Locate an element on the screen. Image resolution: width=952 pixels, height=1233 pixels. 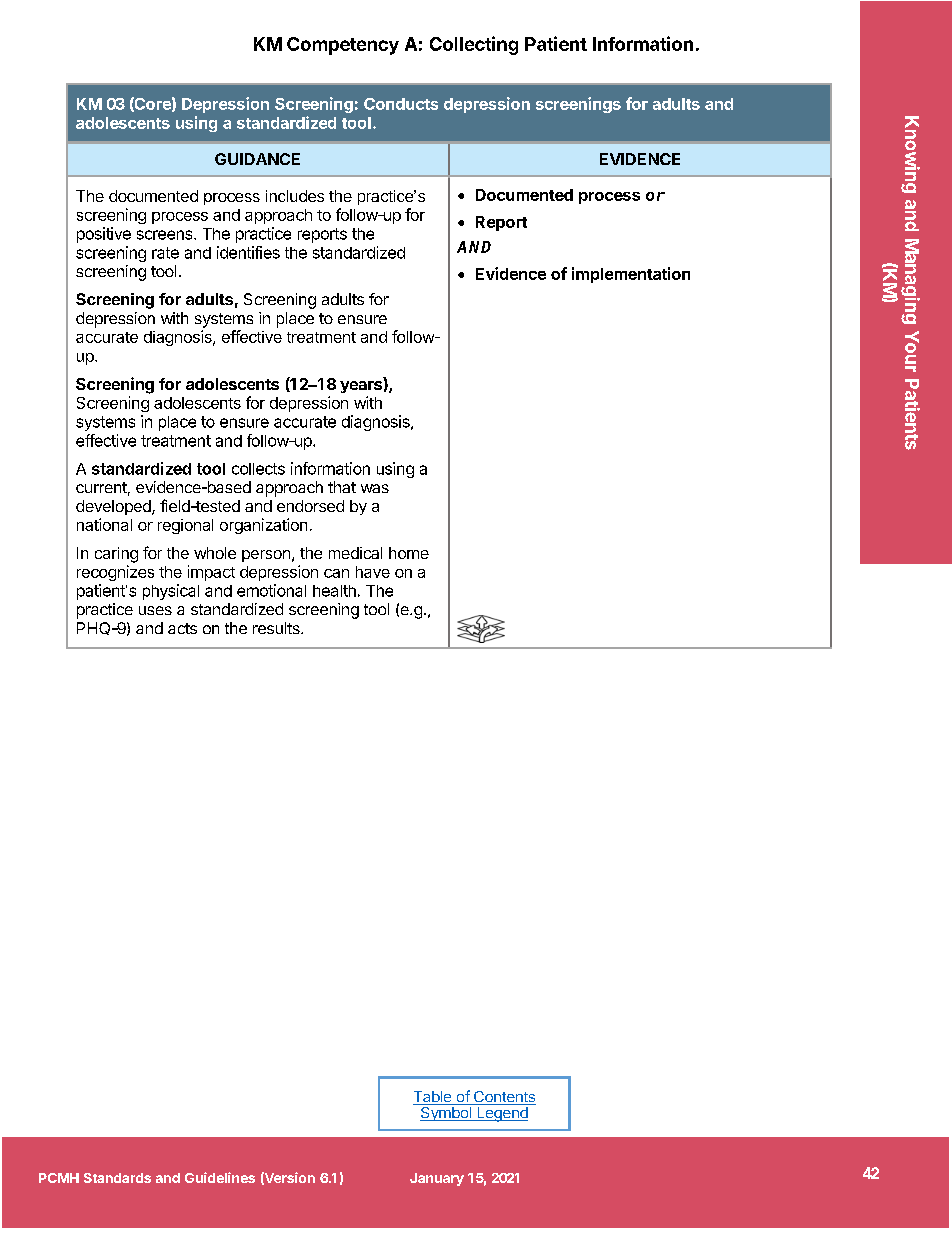
Table is located at coordinates (433, 1098).
